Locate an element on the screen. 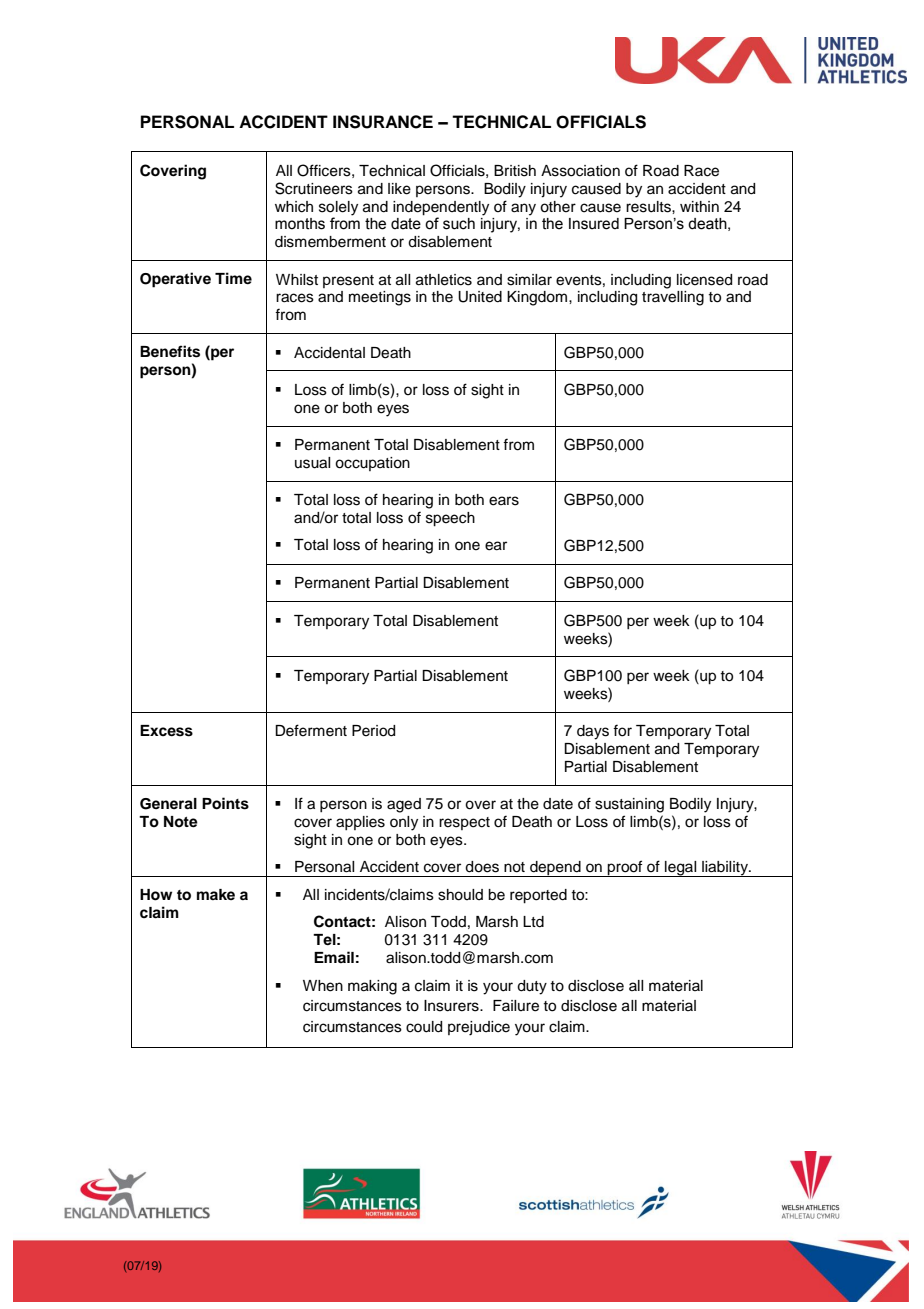 This screenshot has height=1309, width=924. Association is located at coordinates (580, 171).
